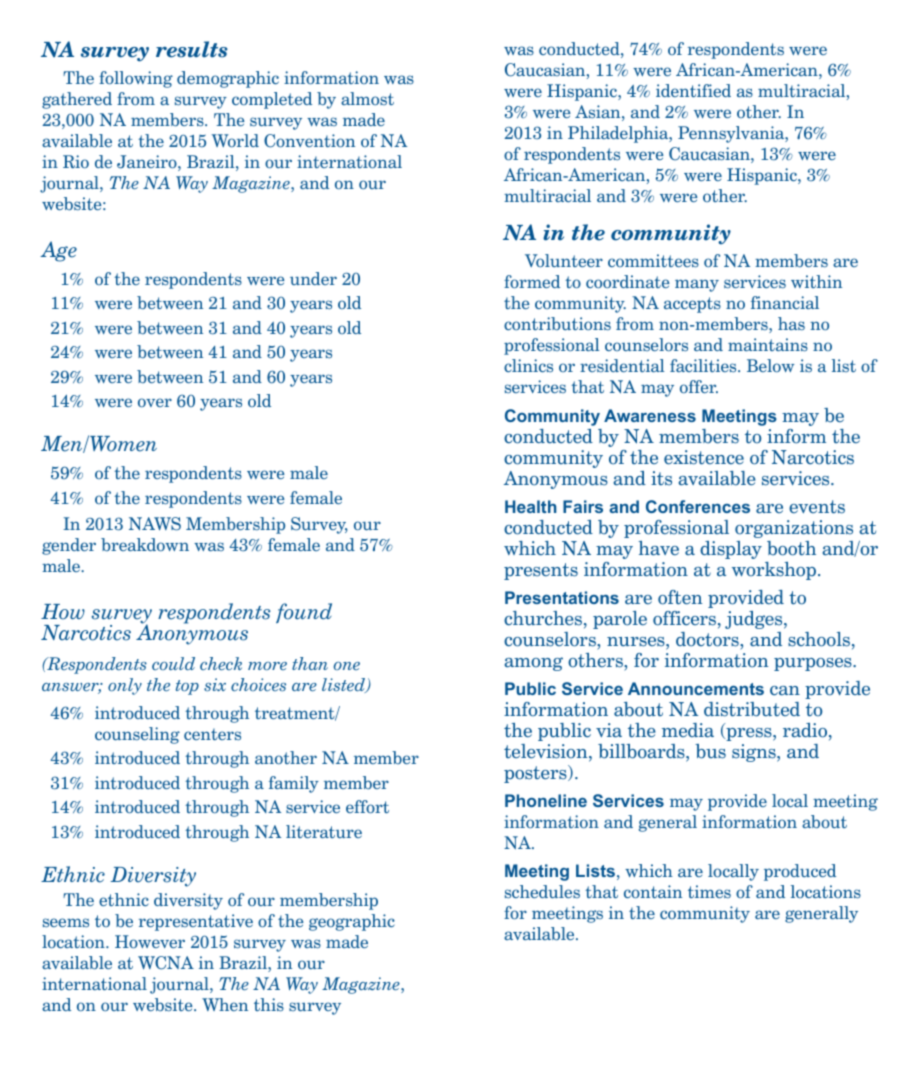 This screenshot has height=1071, width=924. Describe the element at coordinates (125, 686) in the screenshot. I see `only` at that location.
